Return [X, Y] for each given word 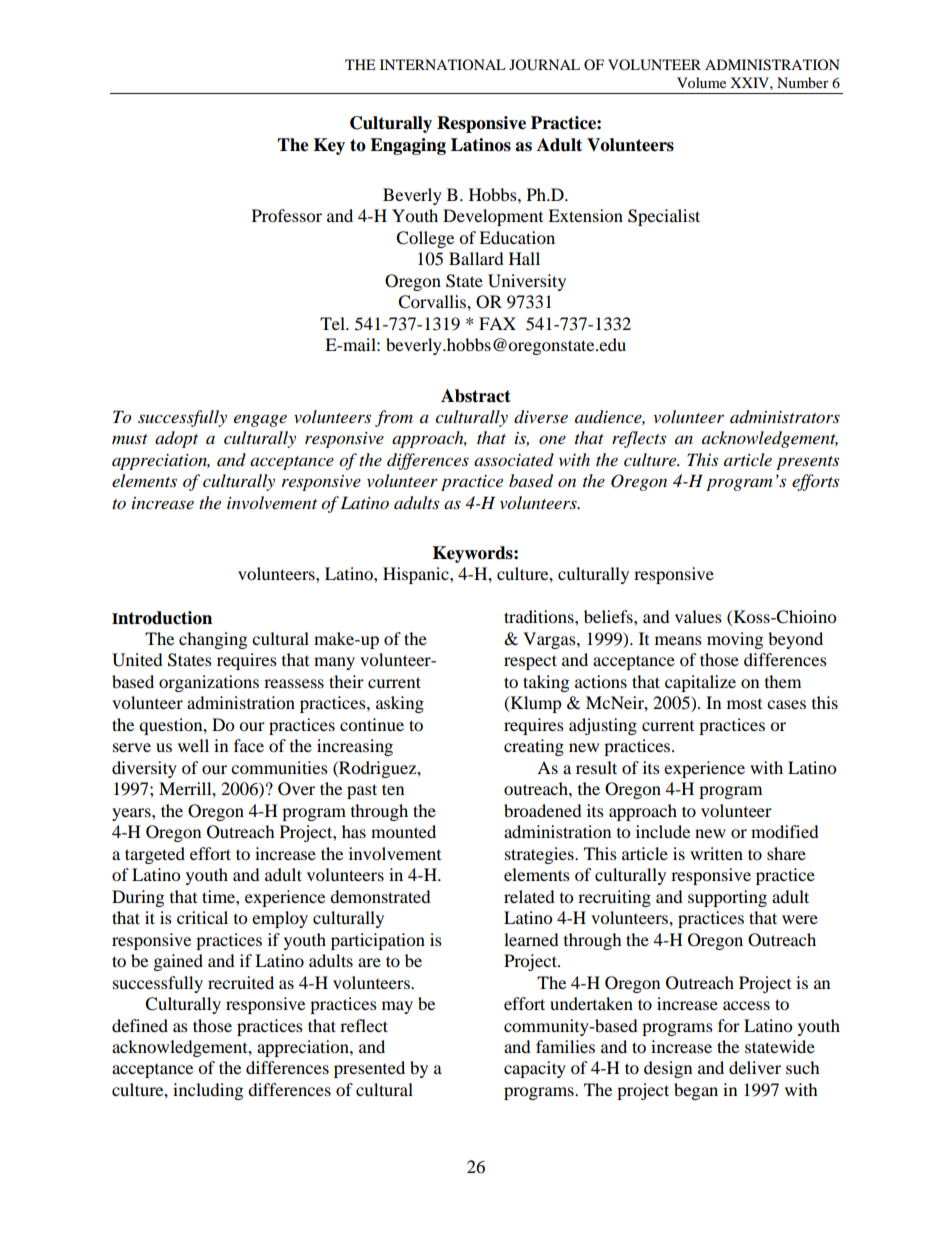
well [193, 745]
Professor [287, 215]
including [208, 1091]
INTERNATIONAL [442, 64]
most [744, 704]
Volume [701, 82]
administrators [785, 417]
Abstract [476, 396]
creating [534, 747]
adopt [176, 439]
